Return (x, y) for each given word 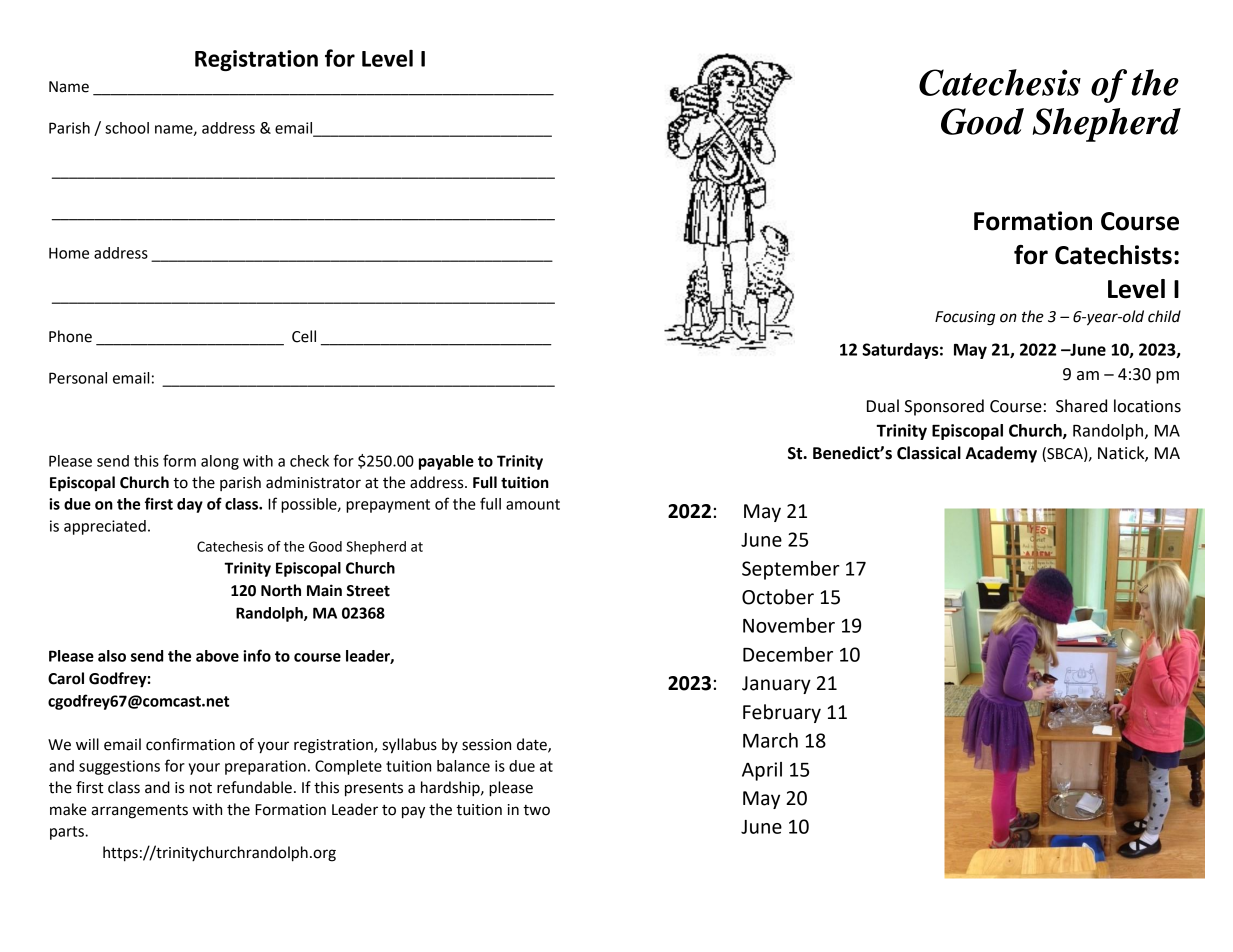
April (762, 771)
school (127, 128)
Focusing (965, 318)
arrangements (139, 812)
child (1164, 316)
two (536, 810)
